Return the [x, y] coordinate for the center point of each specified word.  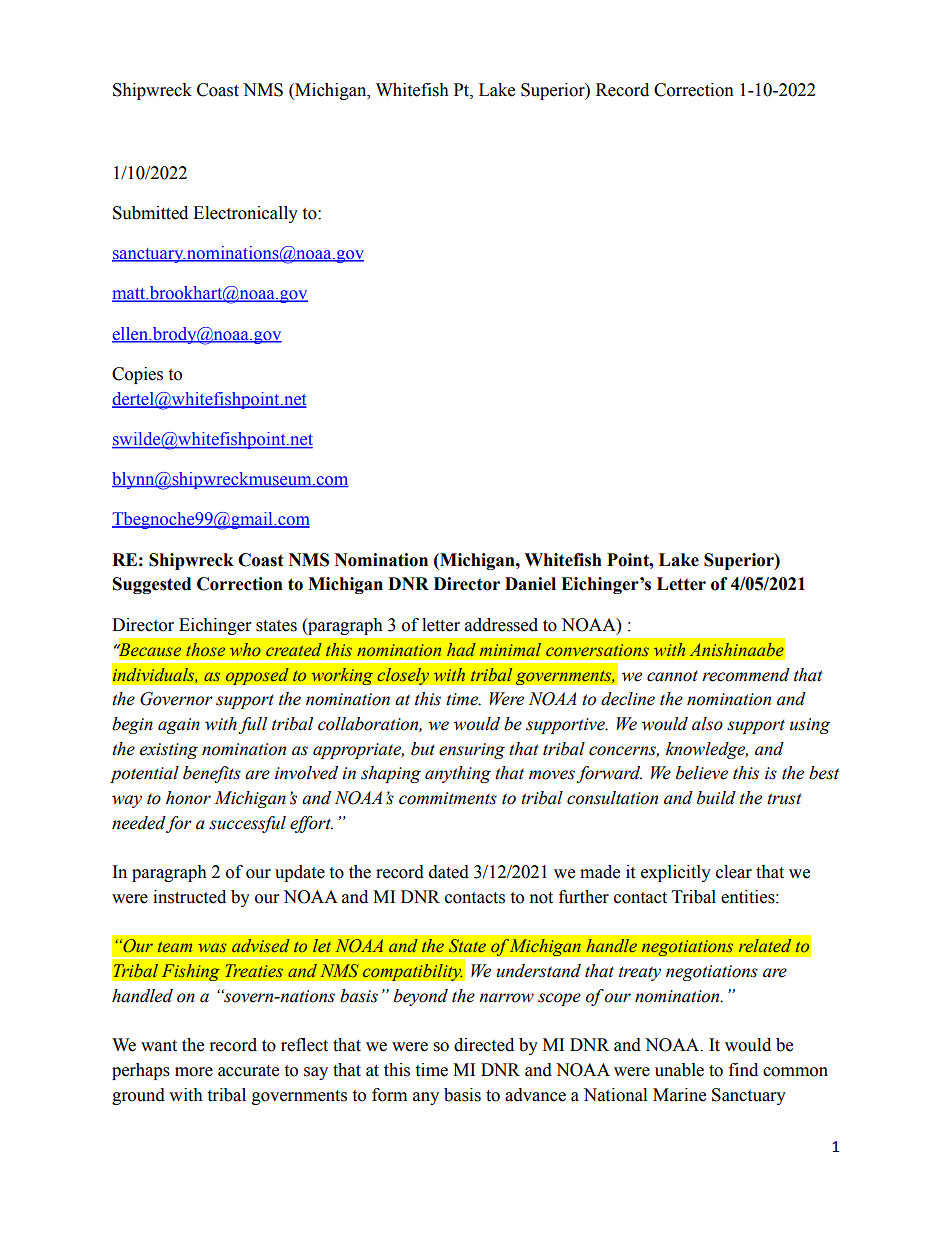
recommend [746, 675]
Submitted [150, 213]
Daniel [530, 584]
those [205, 650]
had [461, 649]
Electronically [245, 214]
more [194, 1072]
